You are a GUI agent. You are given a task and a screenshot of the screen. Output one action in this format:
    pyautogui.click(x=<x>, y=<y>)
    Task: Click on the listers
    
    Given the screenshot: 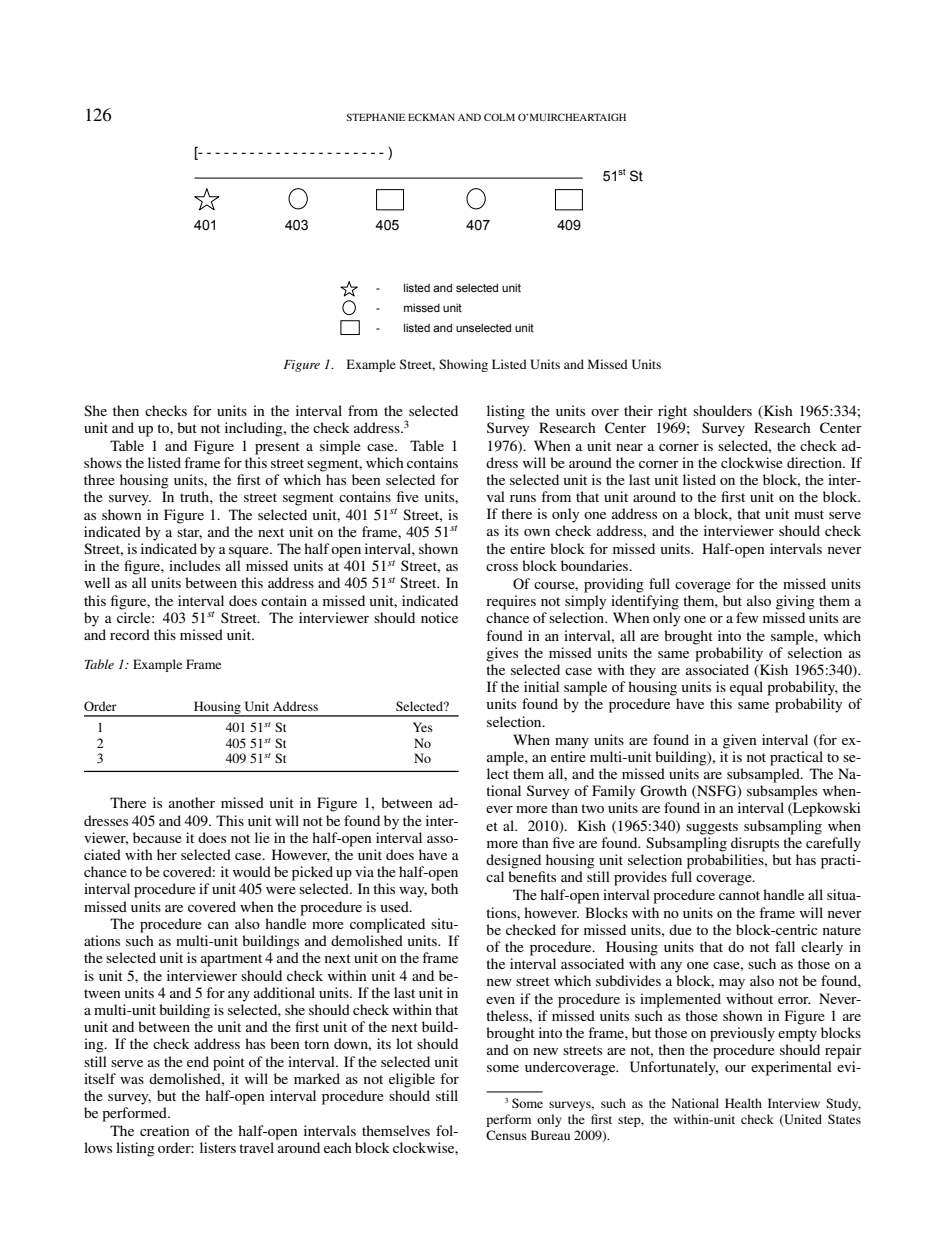 What is the action you would take?
    pyautogui.click(x=218, y=1147)
